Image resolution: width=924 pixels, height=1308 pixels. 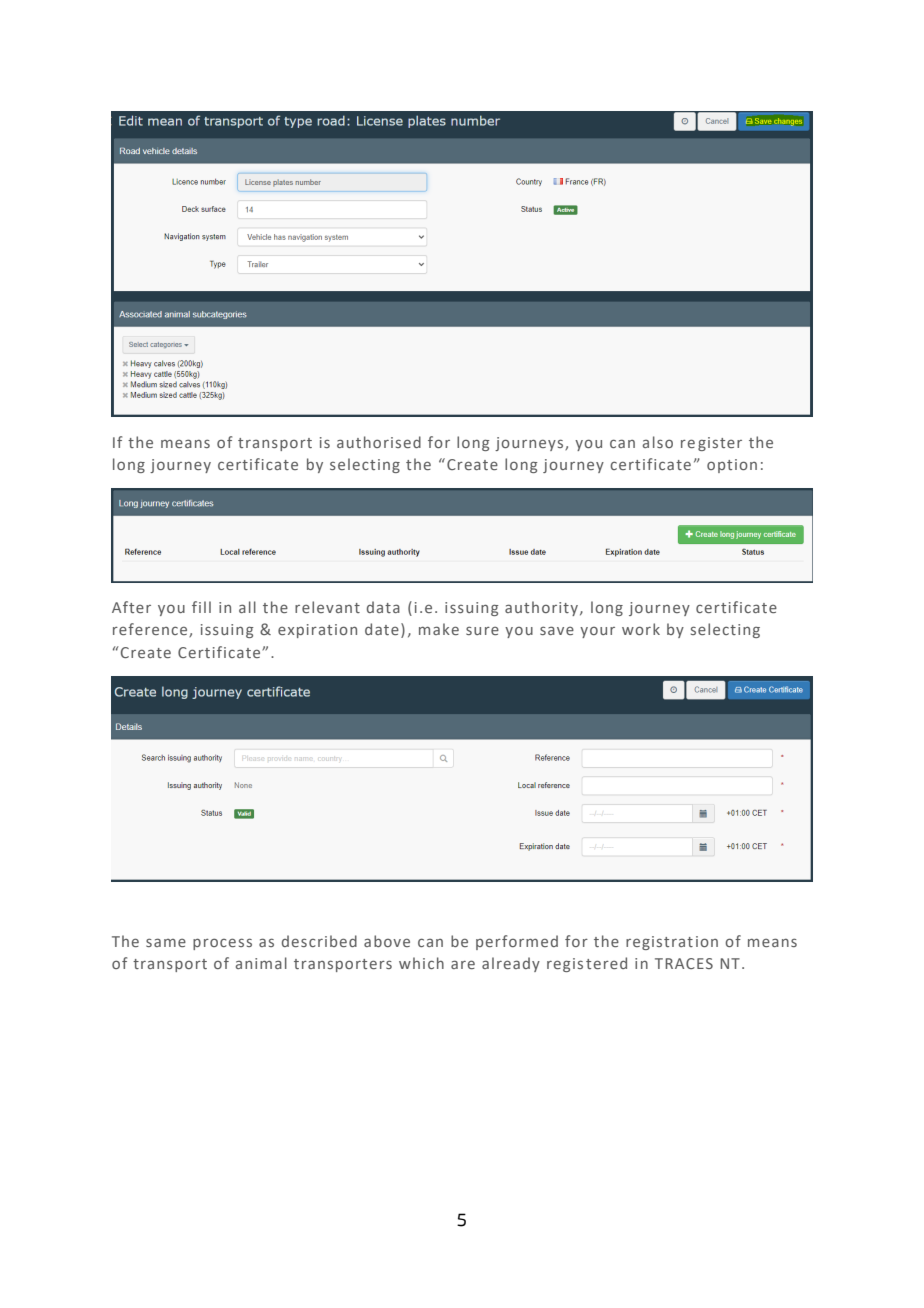 I want to click on sure, so click(x=482, y=630).
